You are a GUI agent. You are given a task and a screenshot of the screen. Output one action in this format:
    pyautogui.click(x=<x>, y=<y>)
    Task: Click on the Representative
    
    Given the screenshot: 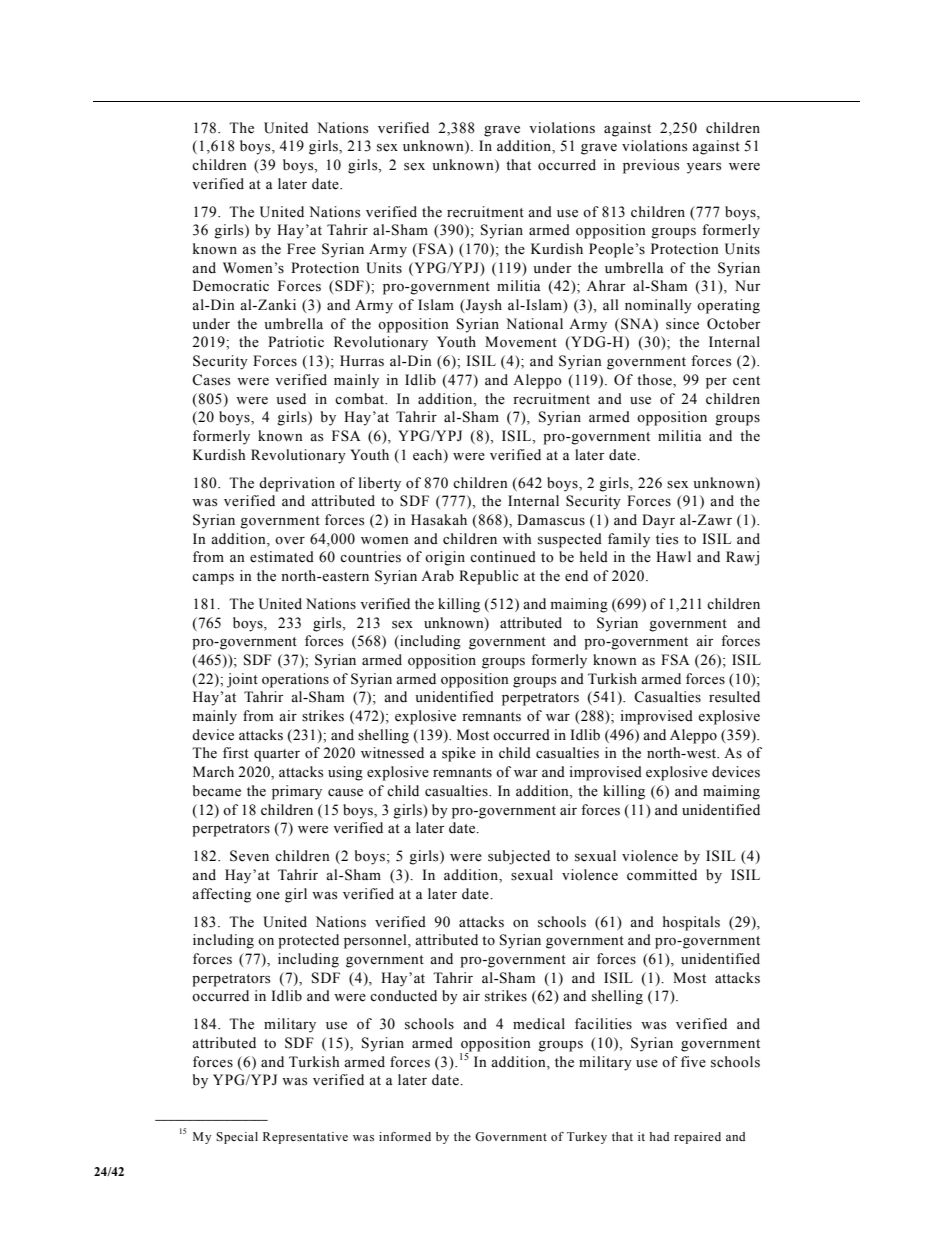 What is the action you would take?
    pyautogui.click(x=305, y=1138)
